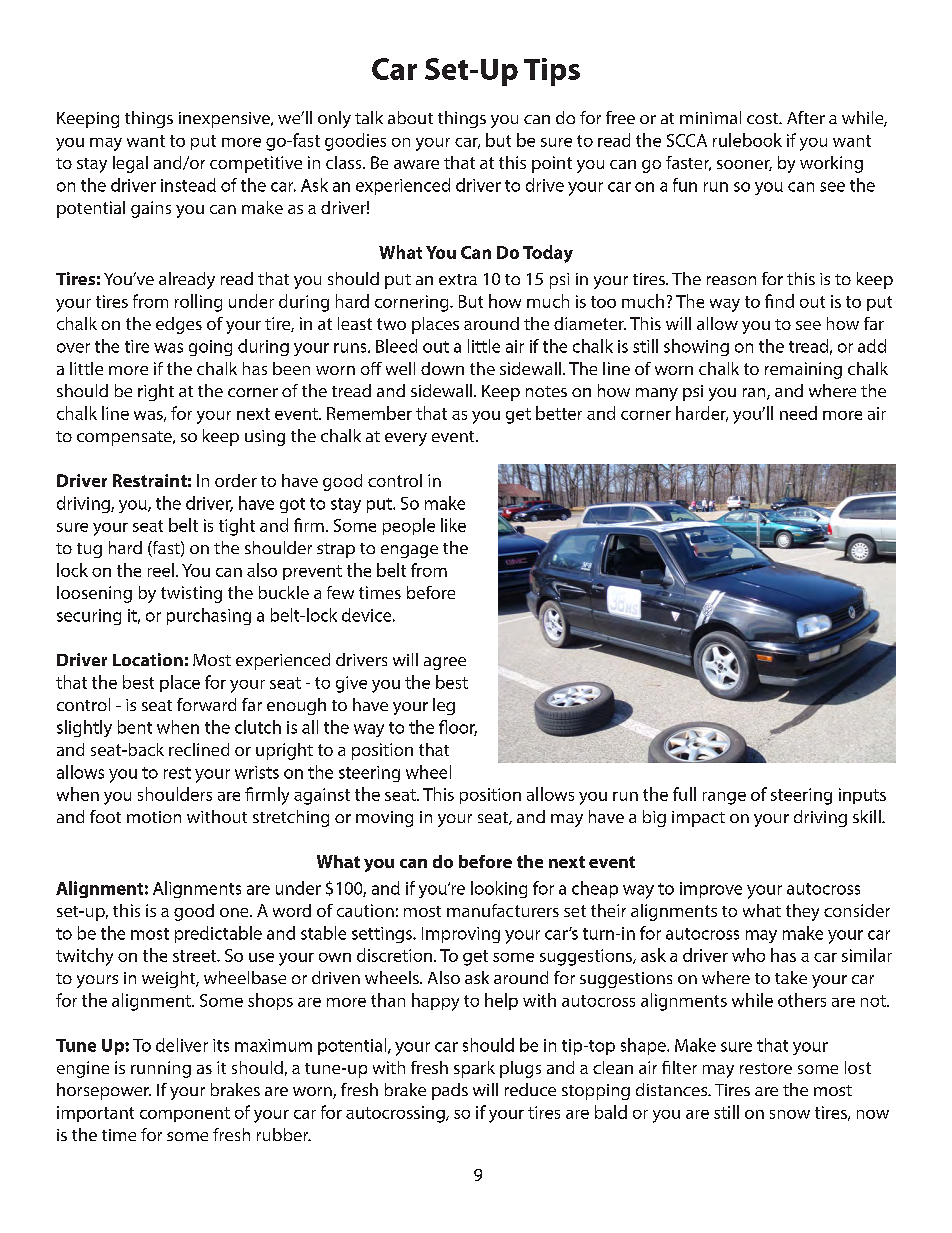 The width and height of the screenshot is (952, 1233). Describe the element at coordinates (445, 663) in the screenshot. I see `agree` at that location.
